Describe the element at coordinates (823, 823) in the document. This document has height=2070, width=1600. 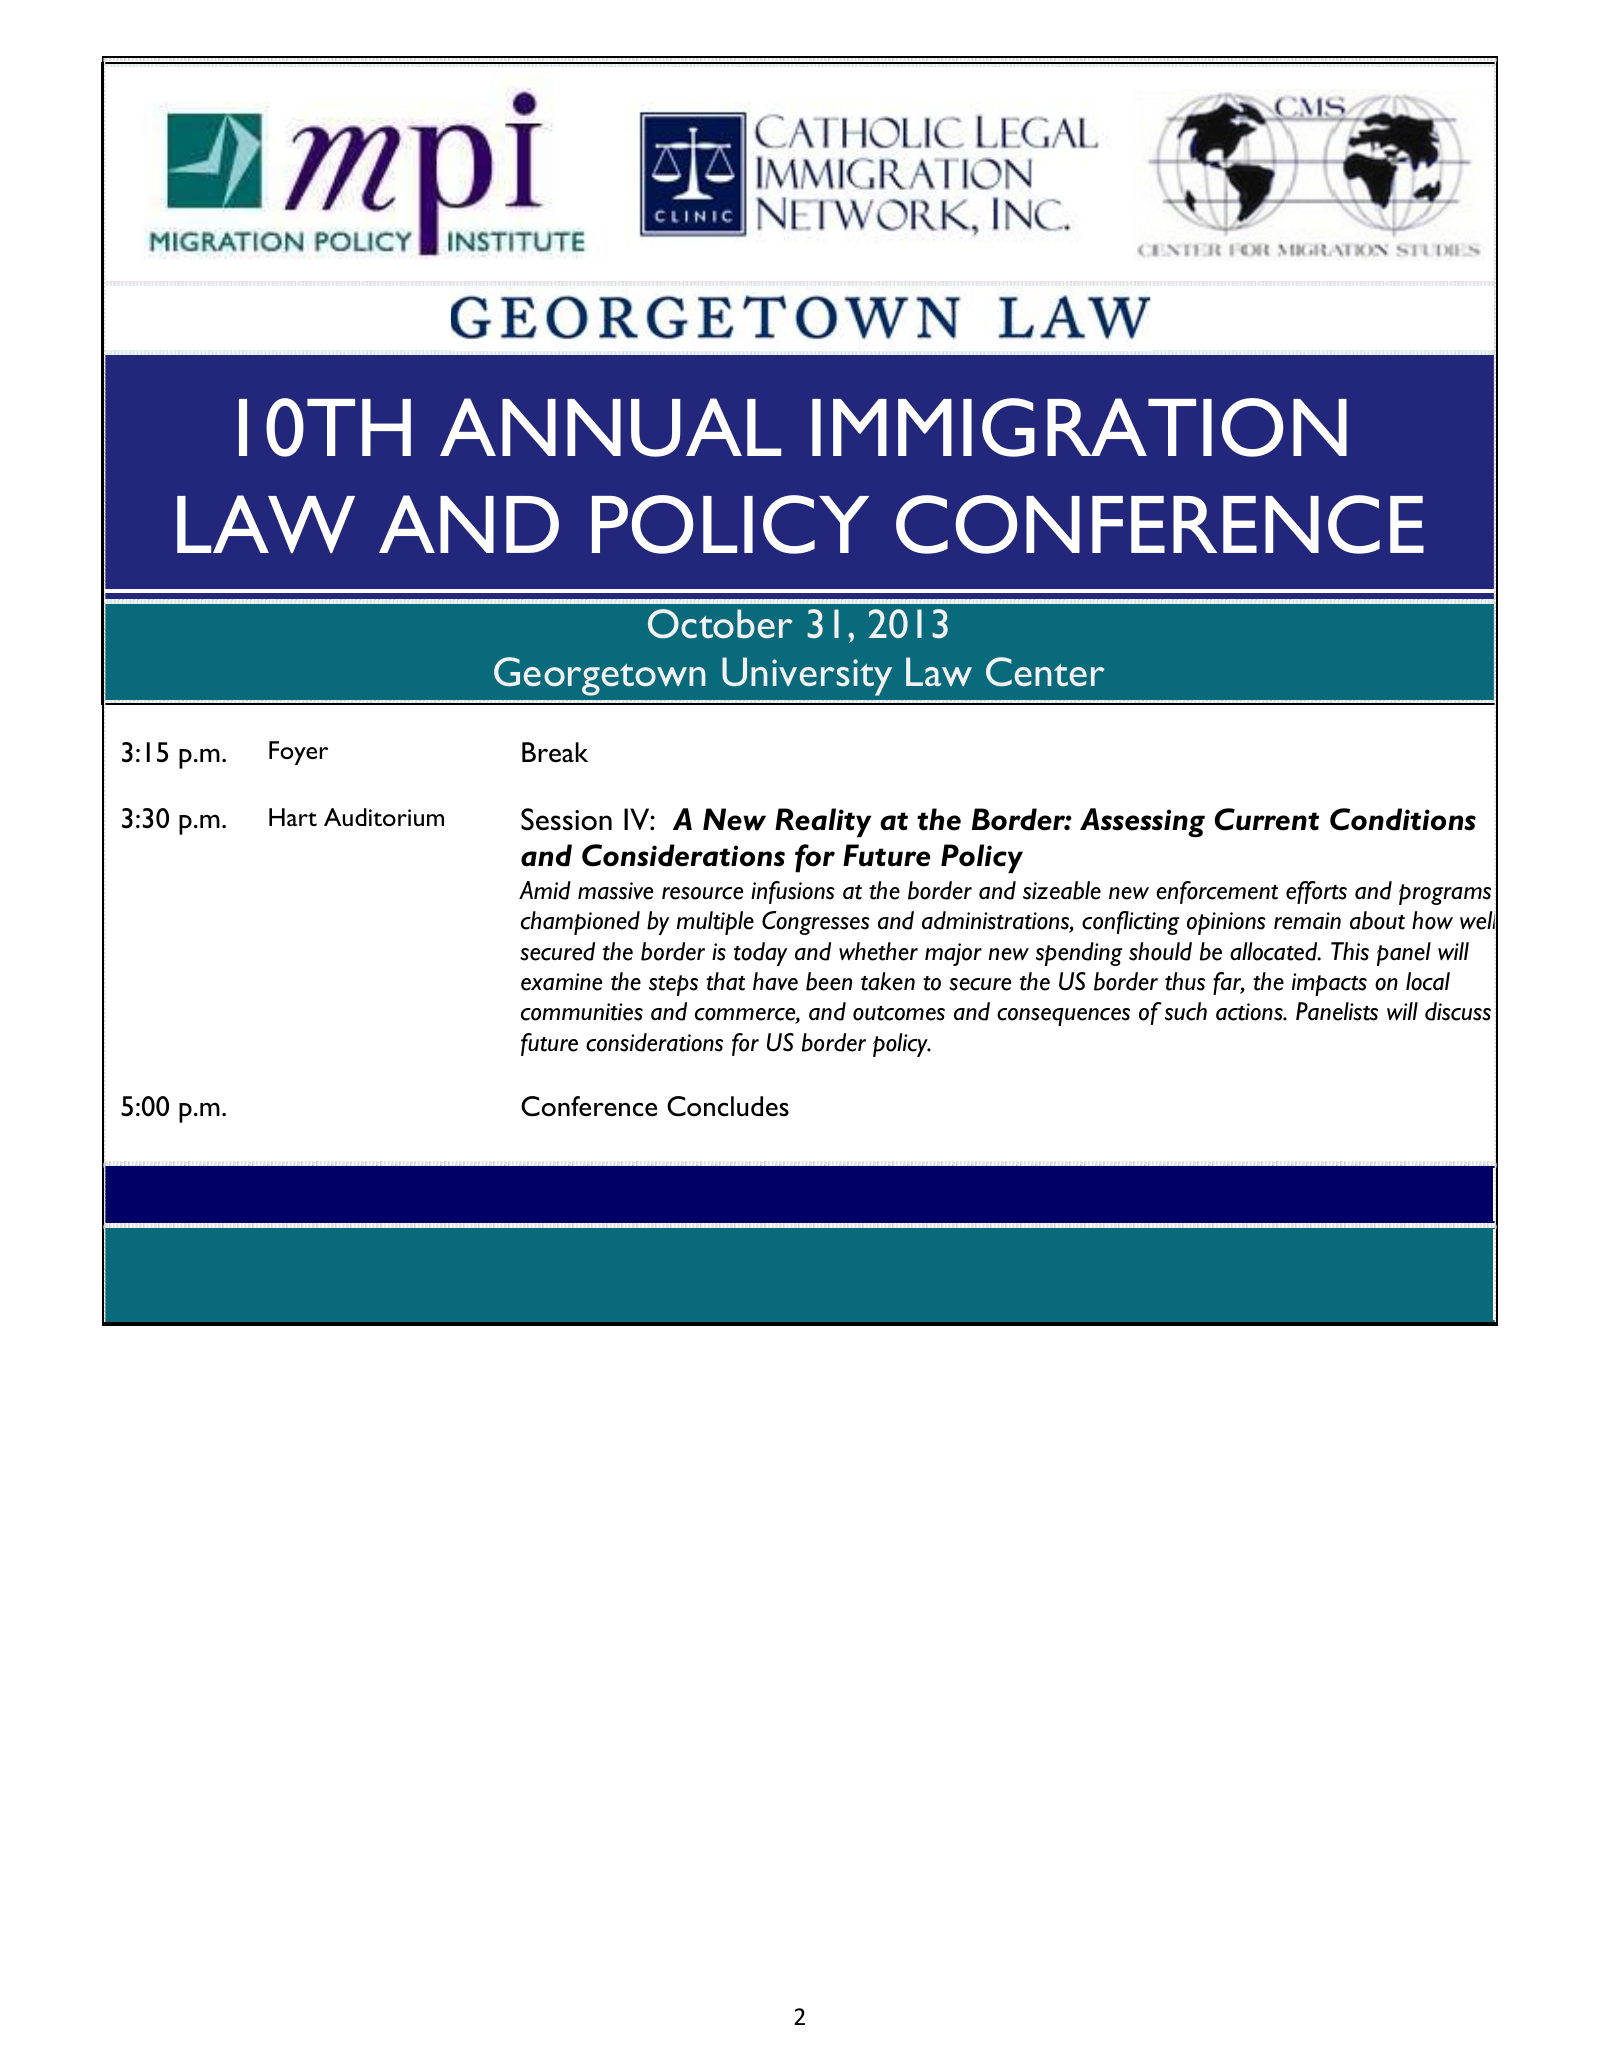
I see `Reality` at that location.
